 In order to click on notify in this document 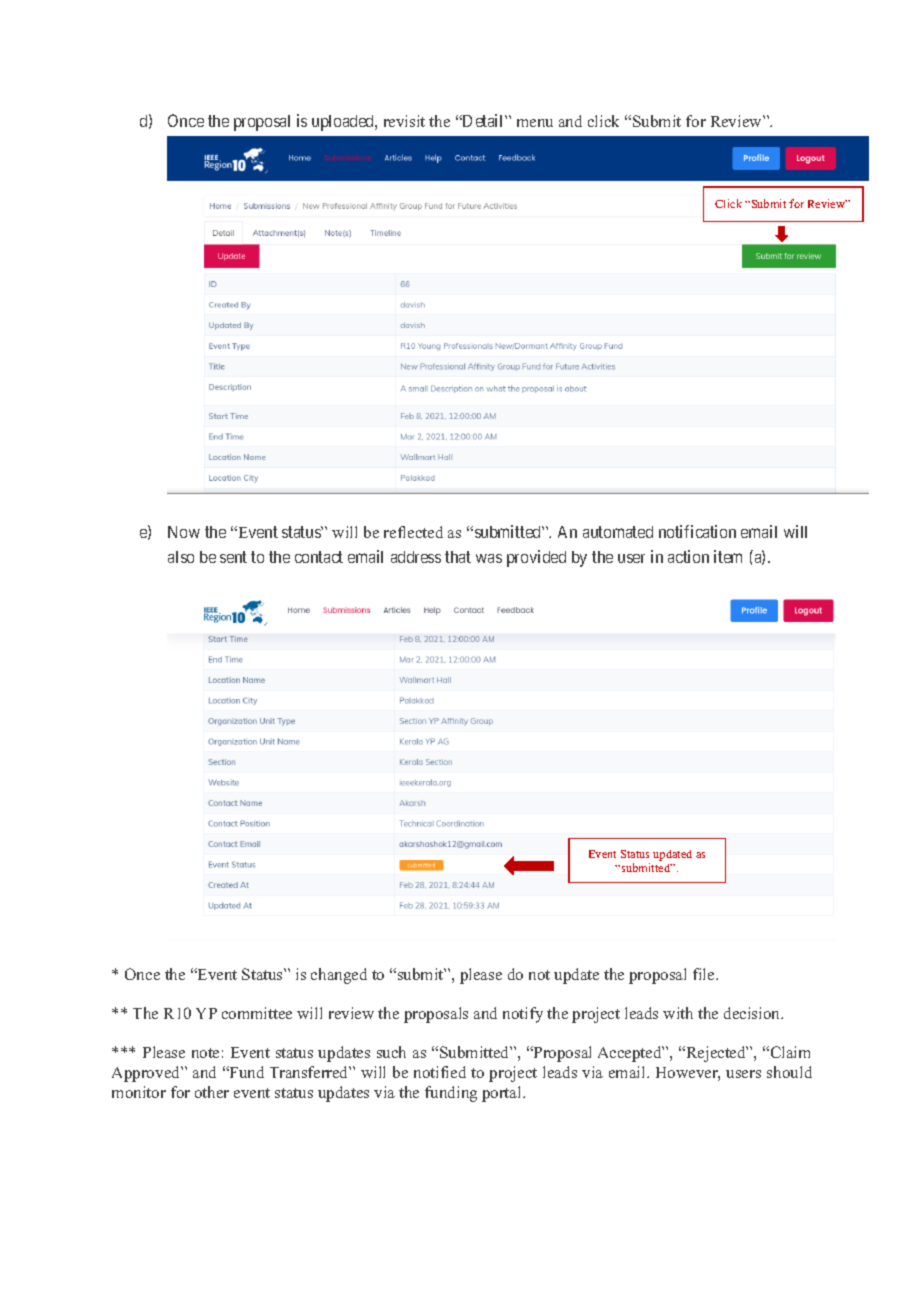, I will do `click(523, 1015)`.
